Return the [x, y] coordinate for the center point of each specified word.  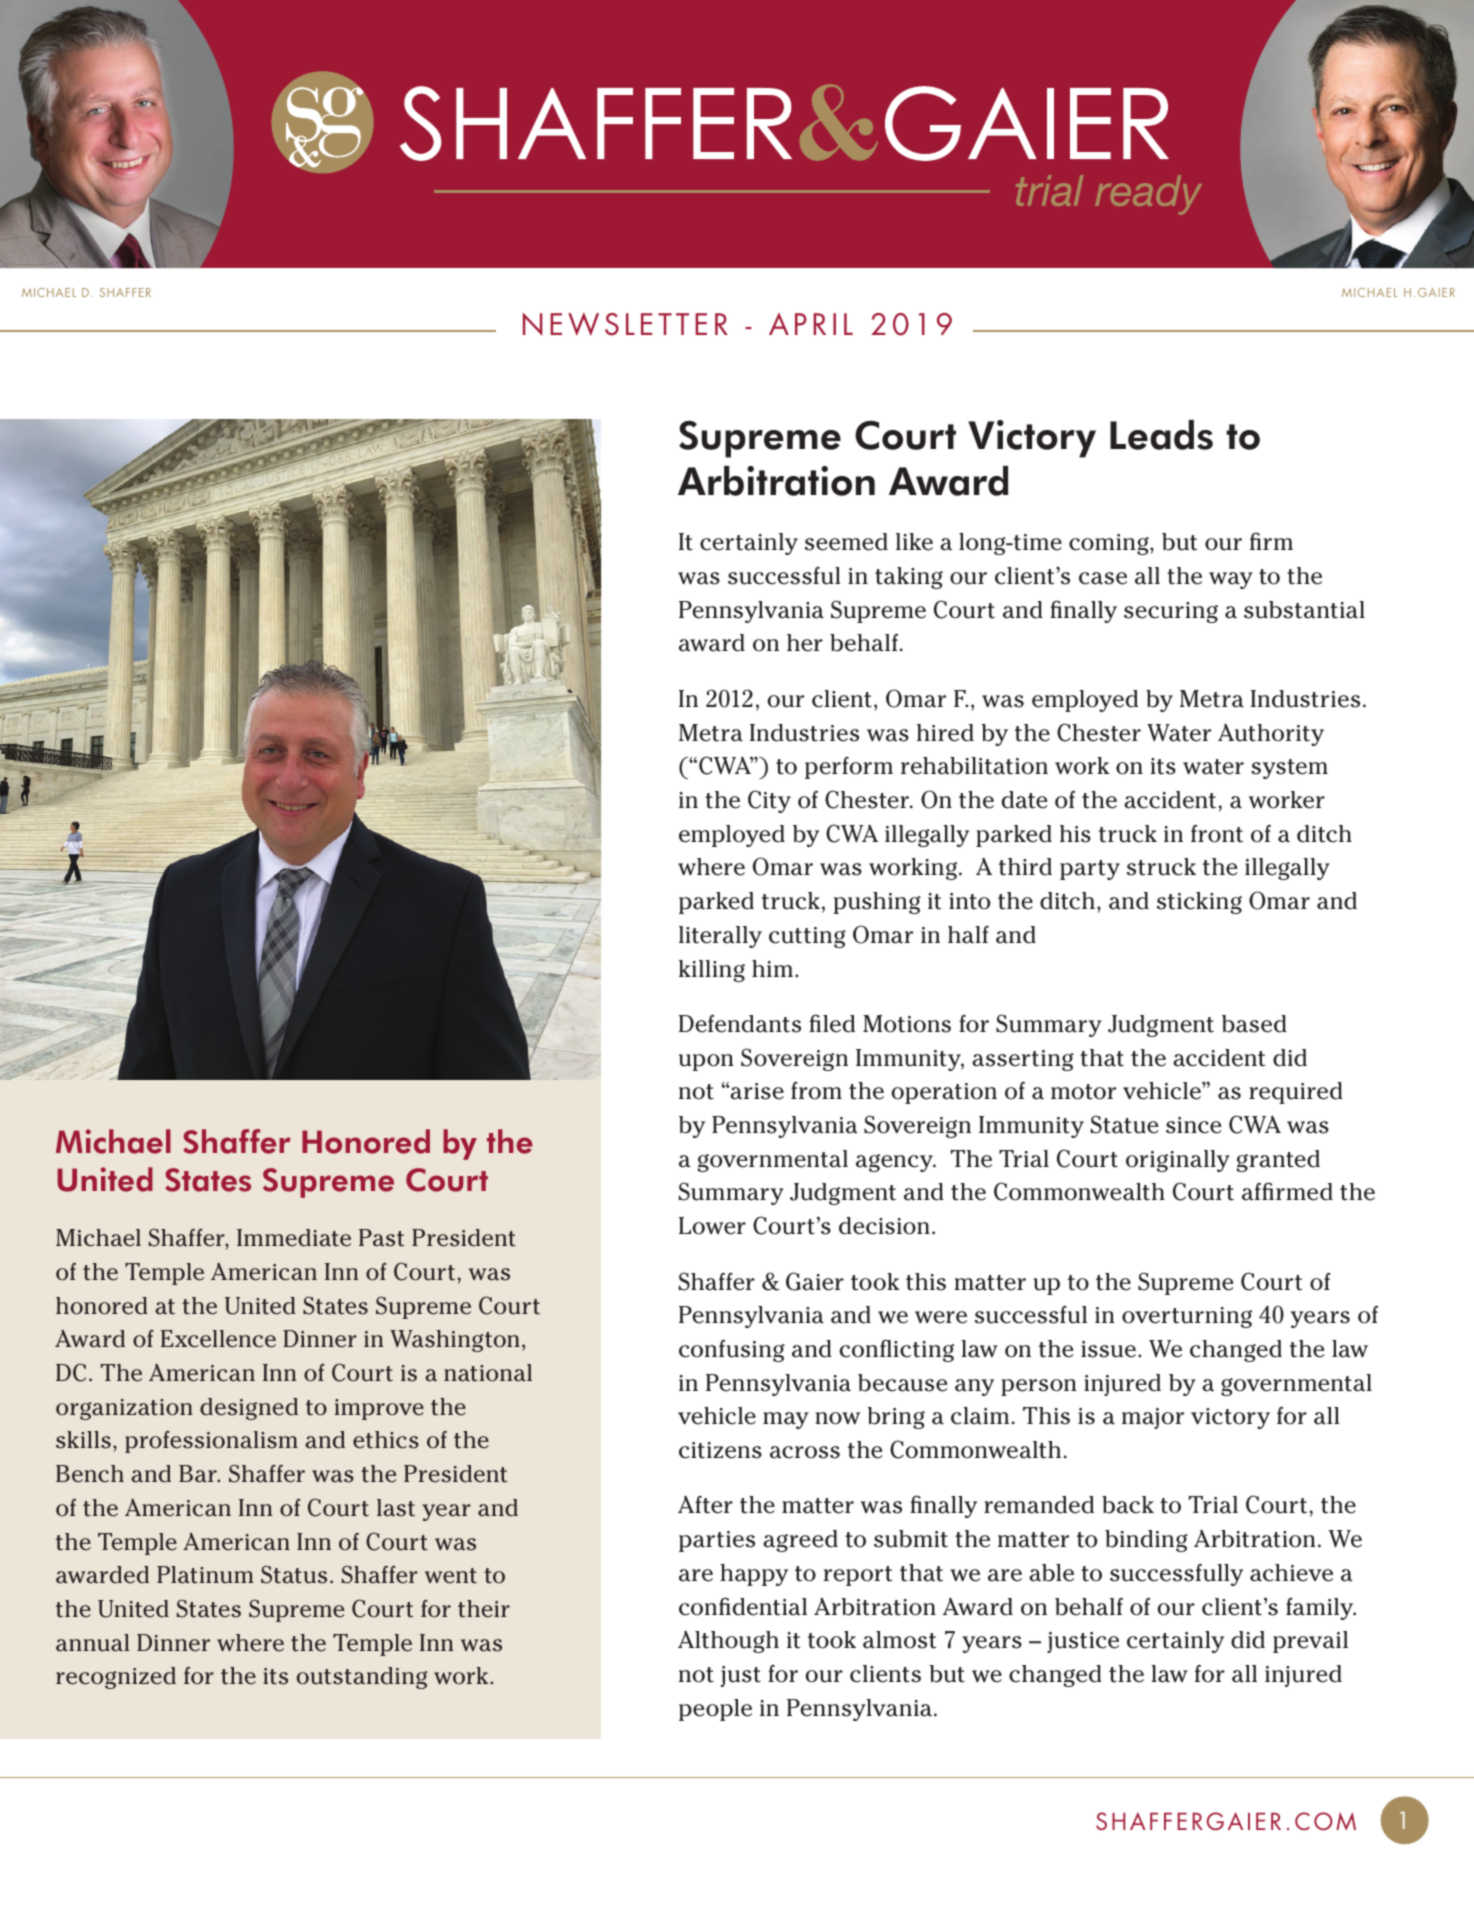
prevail [1310, 1642]
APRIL [811, 324]
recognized [116, 1678]
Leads [1161, 435]
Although [728, 1642]
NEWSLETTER [625, 324]
